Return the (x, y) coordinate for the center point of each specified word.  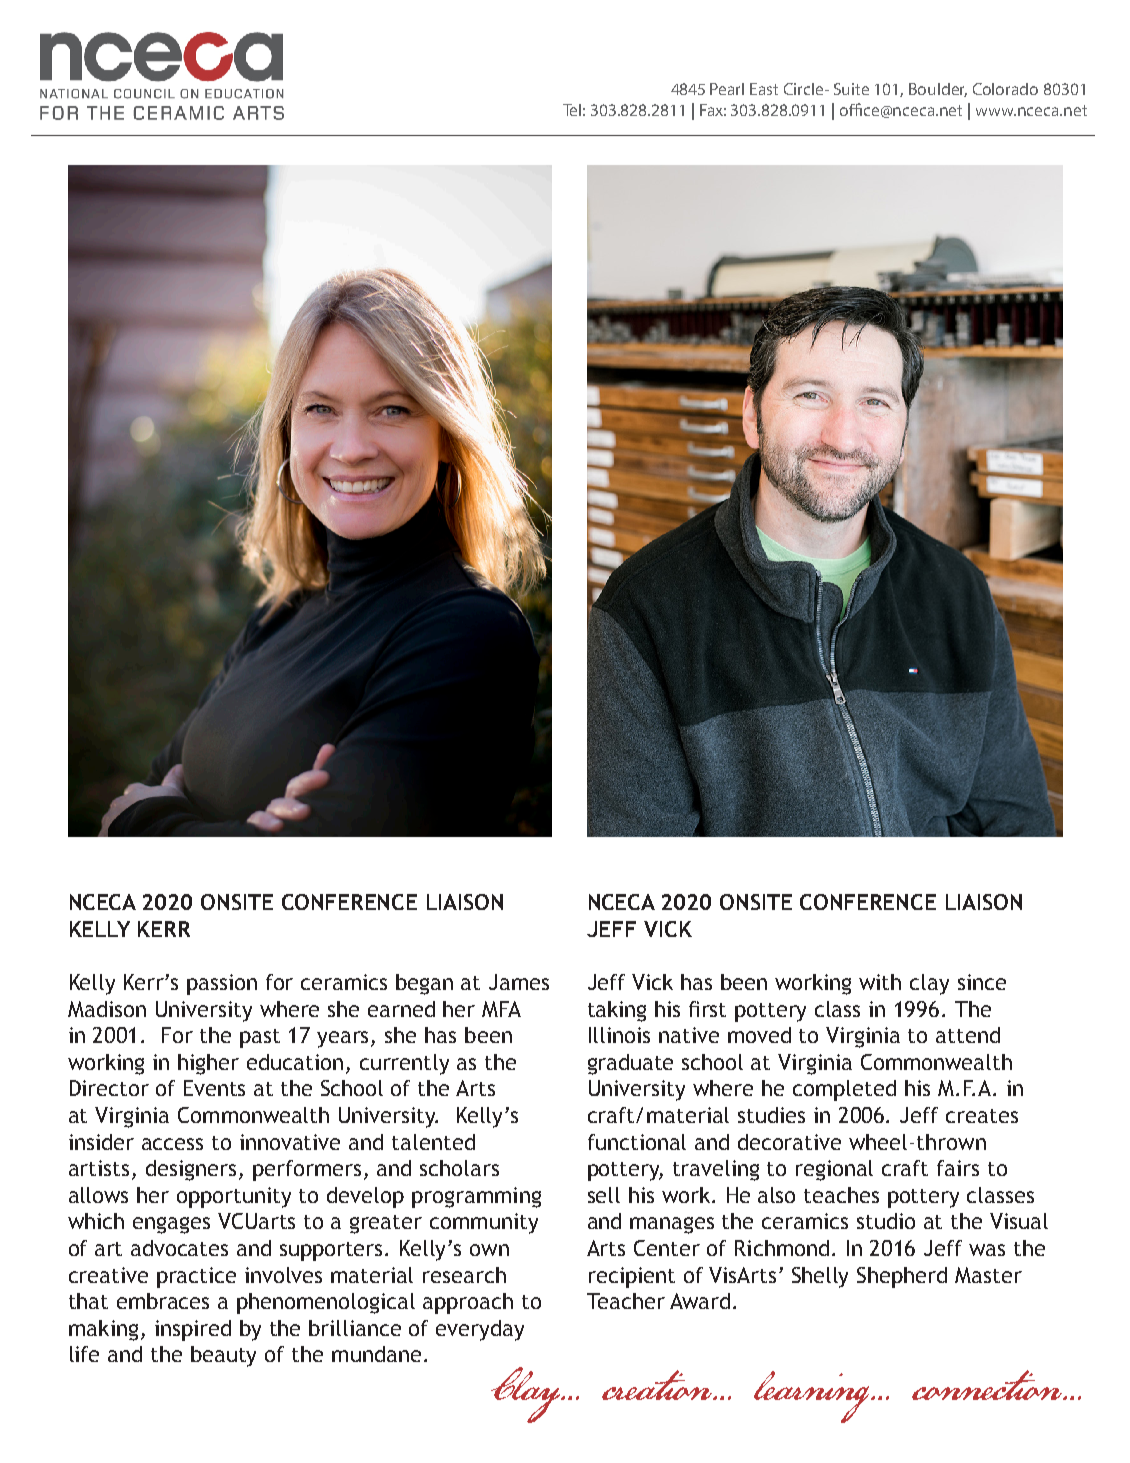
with (880, 982)
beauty (223, 1356)
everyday (480, 1330)
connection (988, 1385)
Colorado (1005, 89)
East (764, 89)
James (519, 982)
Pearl (727, 89)
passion (222, 984)
